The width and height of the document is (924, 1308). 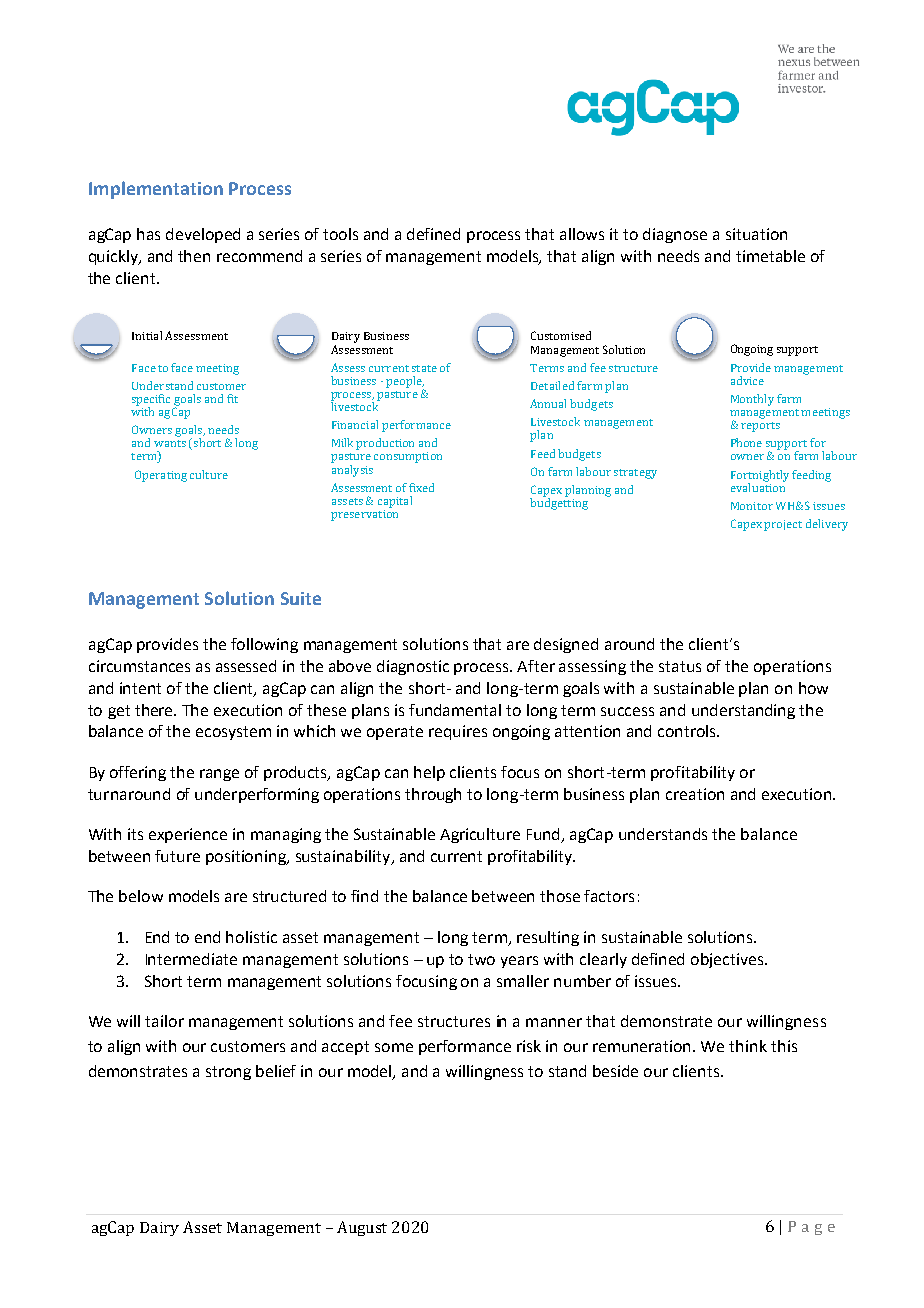 I want to click on allows, so click(x=582, y=234).
